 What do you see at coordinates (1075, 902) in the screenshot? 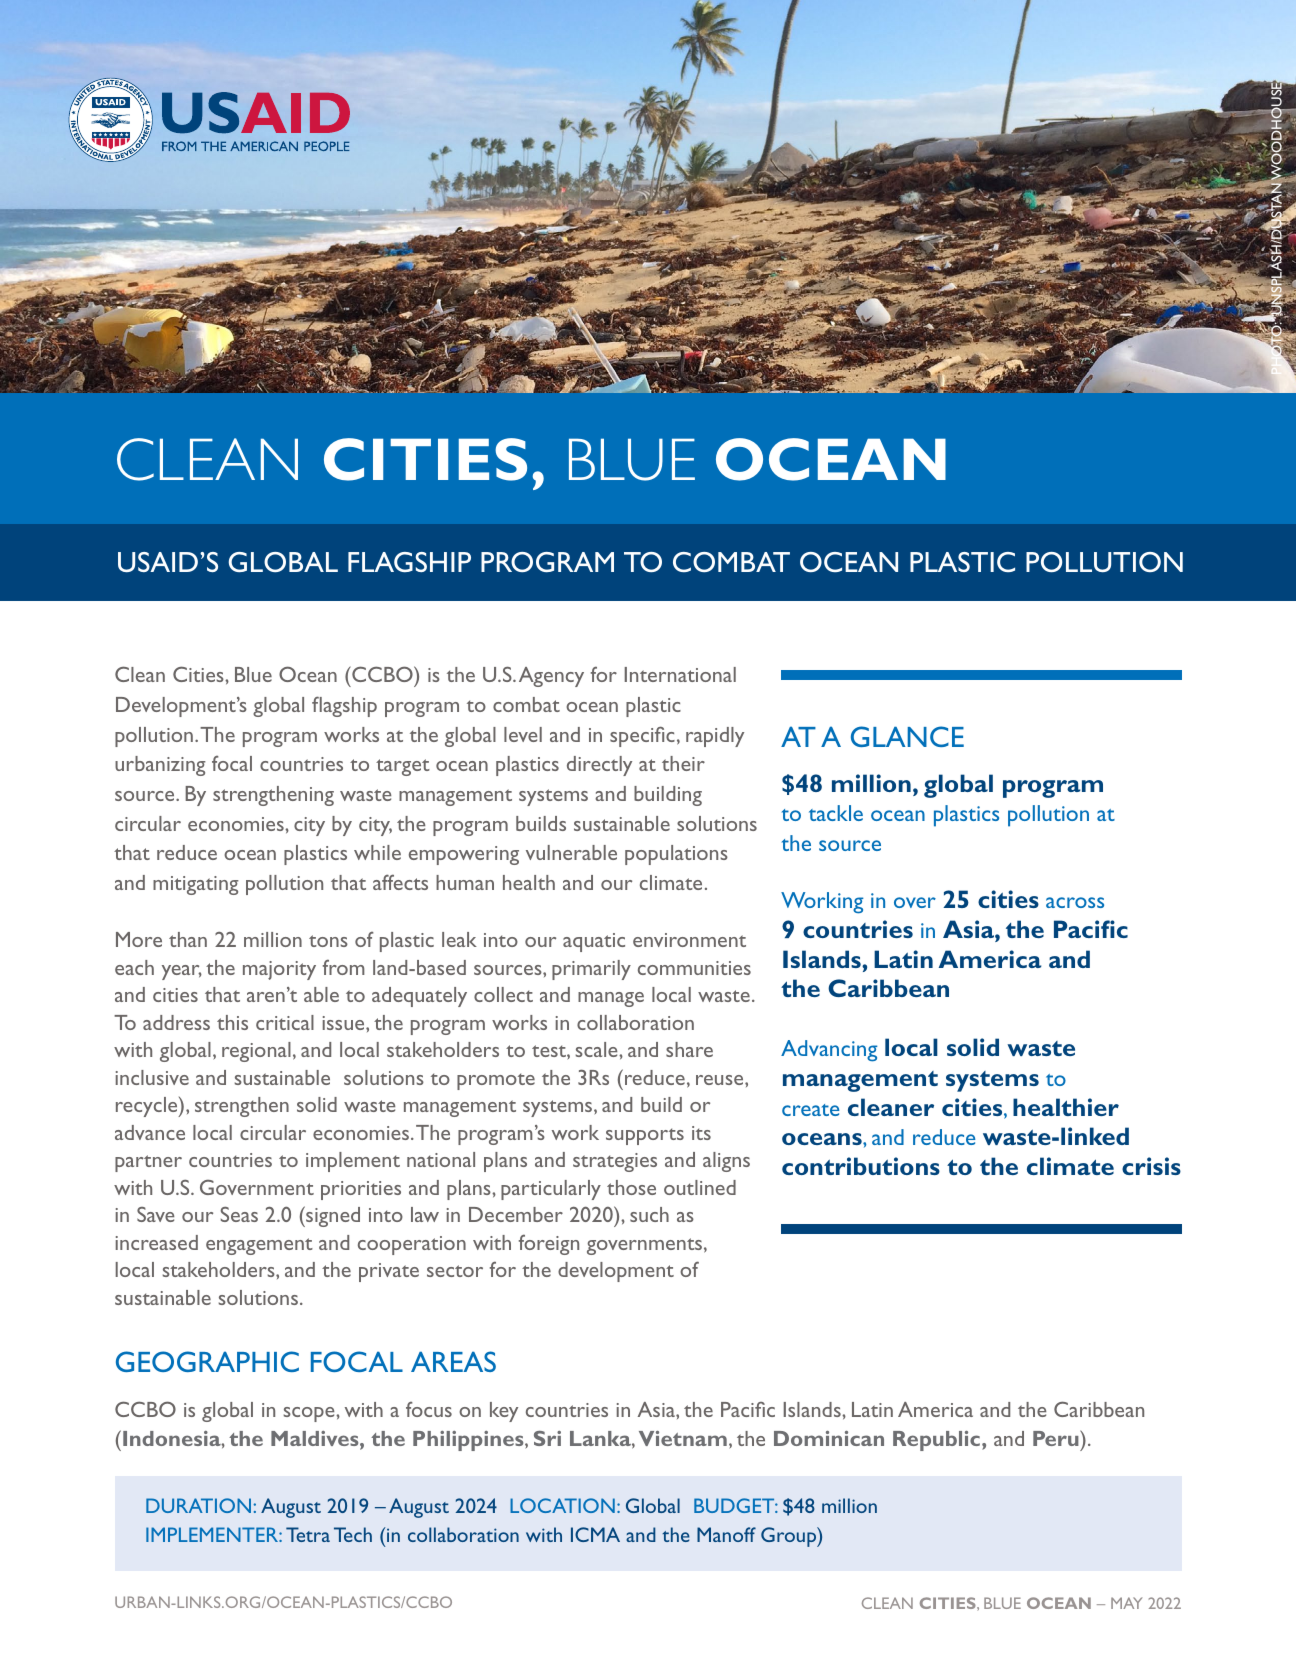
I see `across` at bounding box center [1075, 902].
